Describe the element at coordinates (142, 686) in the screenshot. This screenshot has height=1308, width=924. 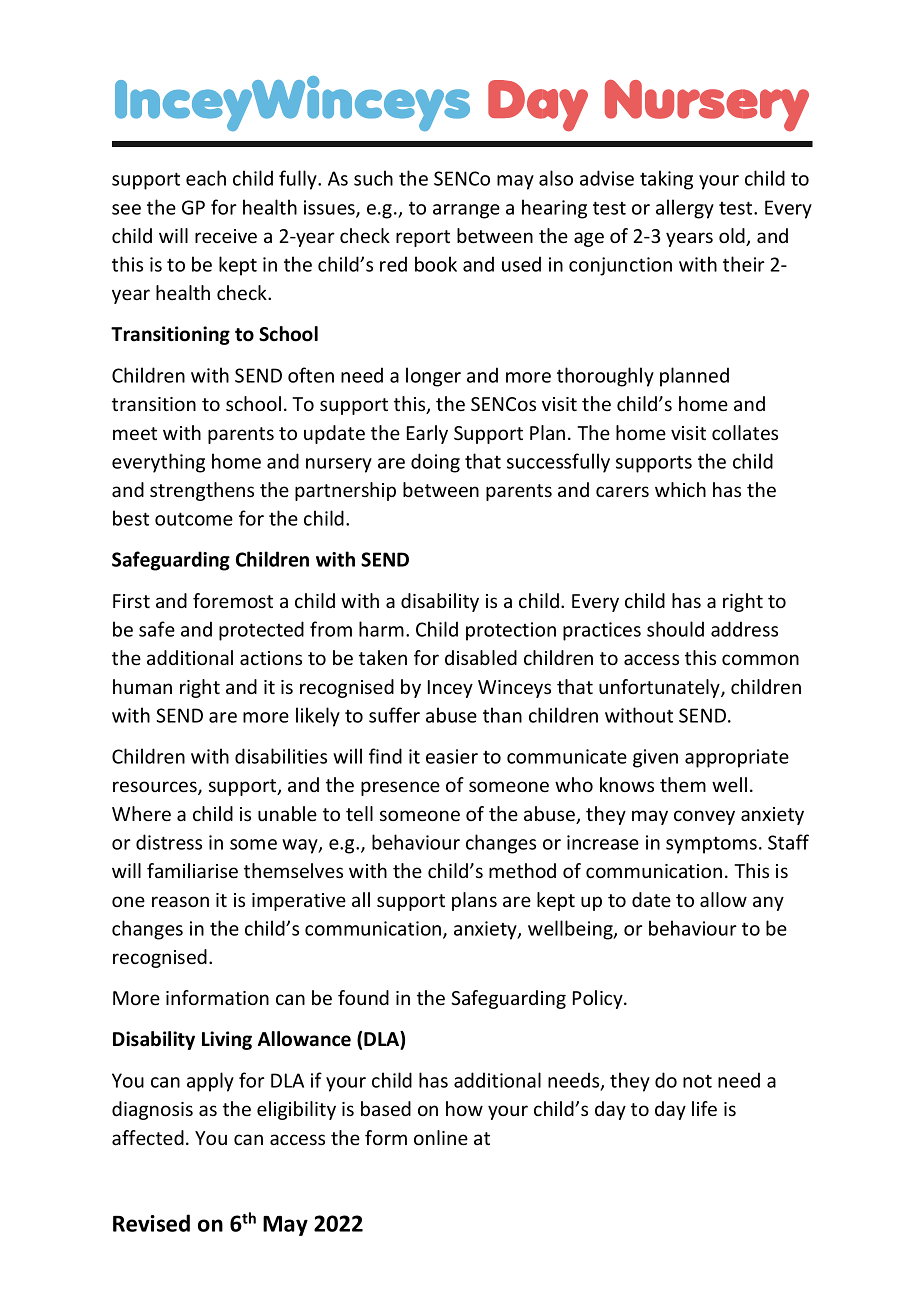
I see `human` at that location.
